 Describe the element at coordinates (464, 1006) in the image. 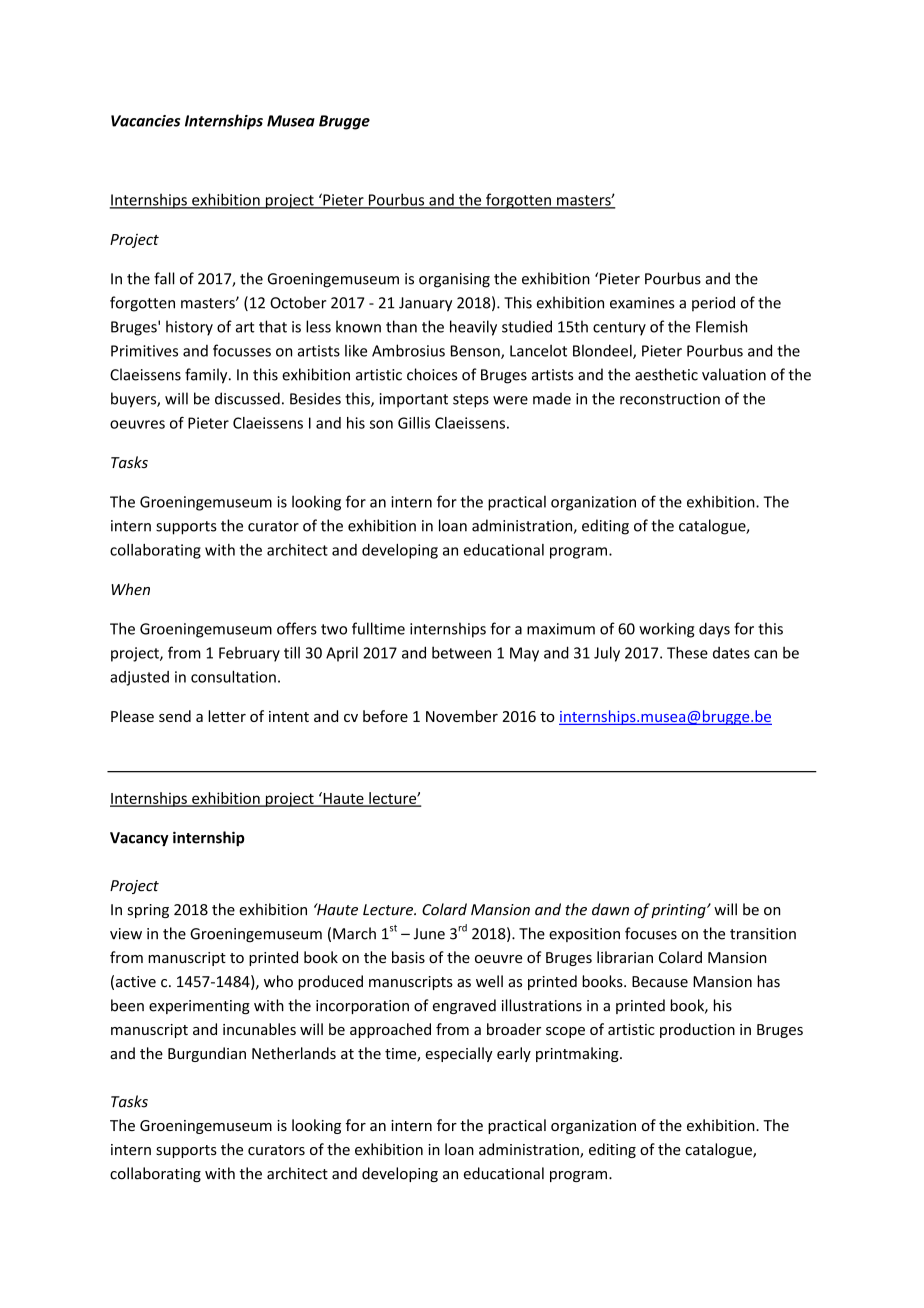

I see `engraved` at that location.
